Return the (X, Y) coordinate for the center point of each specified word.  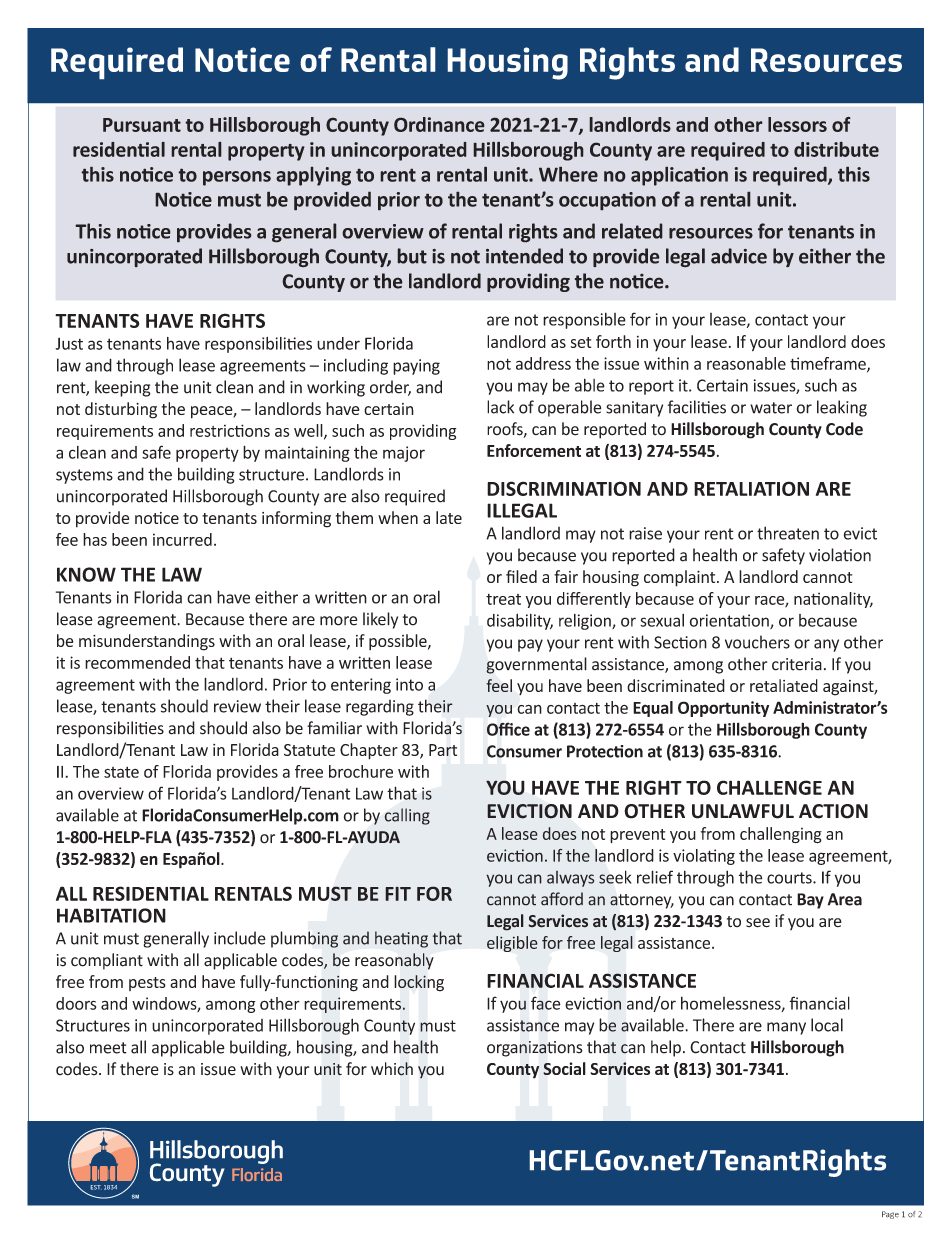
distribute (836, 149)
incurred (182, 539)
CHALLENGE (769, 787)
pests (147, 984)
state (121, 772)
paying (416, 367)
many (786, 1028)
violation (840, 555)
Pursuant (142, 125)
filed (521, 576)
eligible (512, 944)
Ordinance (439, 124)
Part (443, 750)
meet (108, 1048)
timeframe (829, 364)
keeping (123, 388)
